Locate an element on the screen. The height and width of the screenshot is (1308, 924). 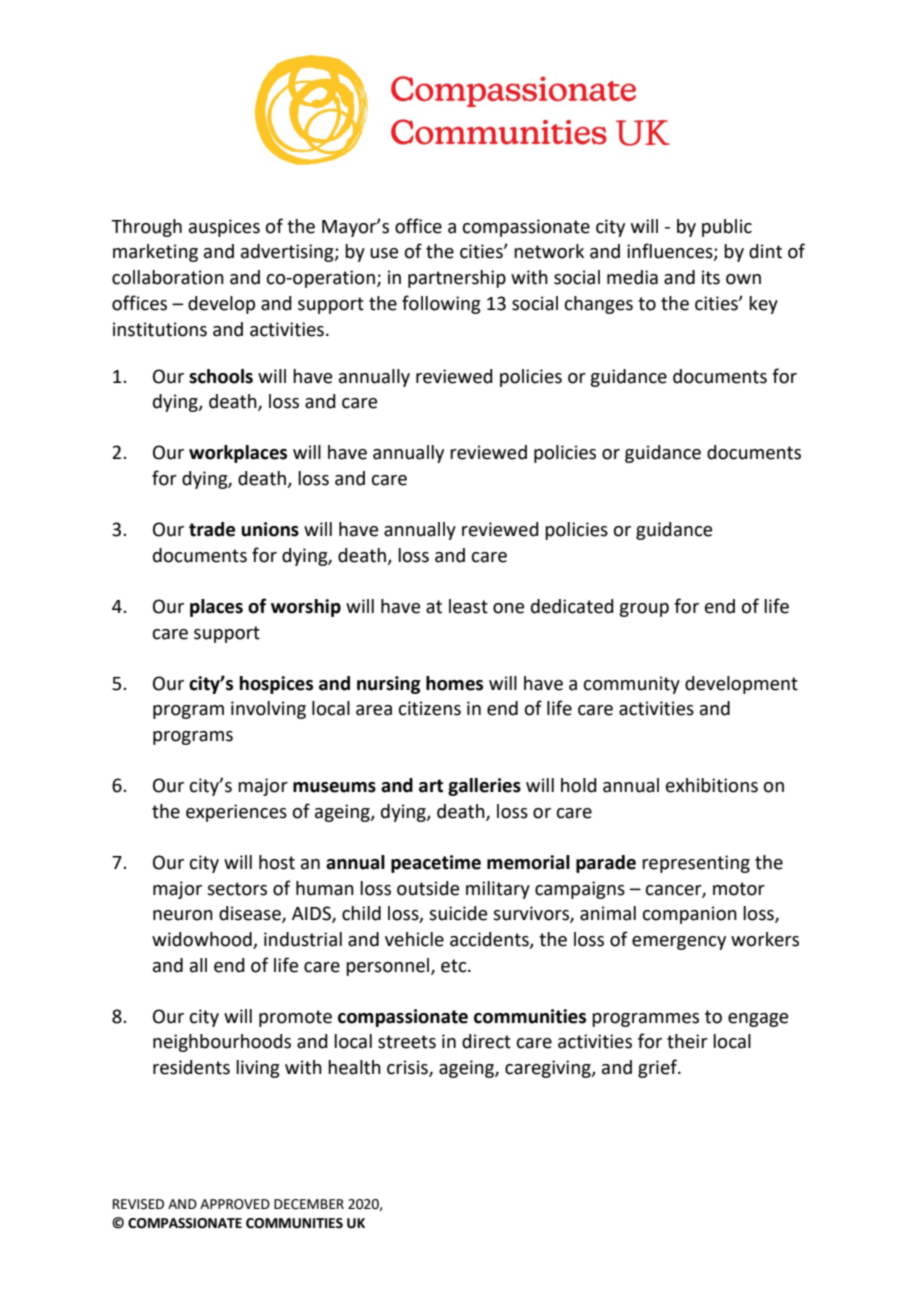
community is located at coordinates (632, 685).
